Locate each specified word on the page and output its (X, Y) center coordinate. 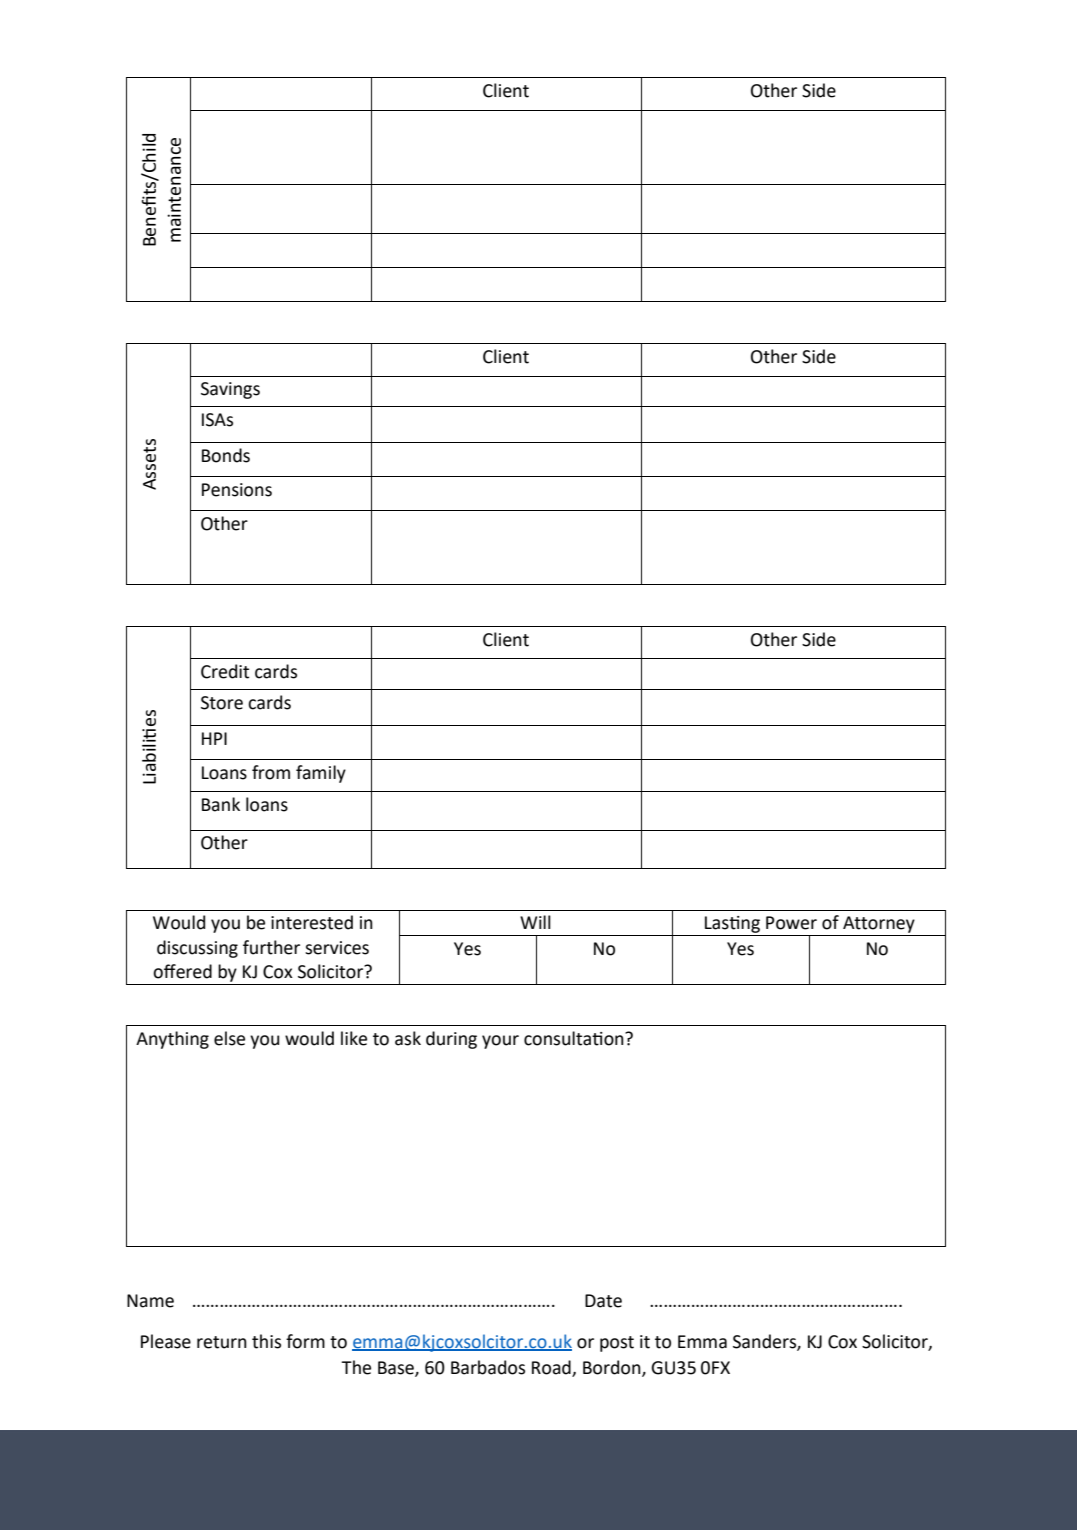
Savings (230, 390)
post (617, 1344)
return (222, 1342)
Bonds (226, 455)
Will (535, 922)
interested (312, 922)
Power (791, 923)
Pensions (237, 490)
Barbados (488, 1367)
